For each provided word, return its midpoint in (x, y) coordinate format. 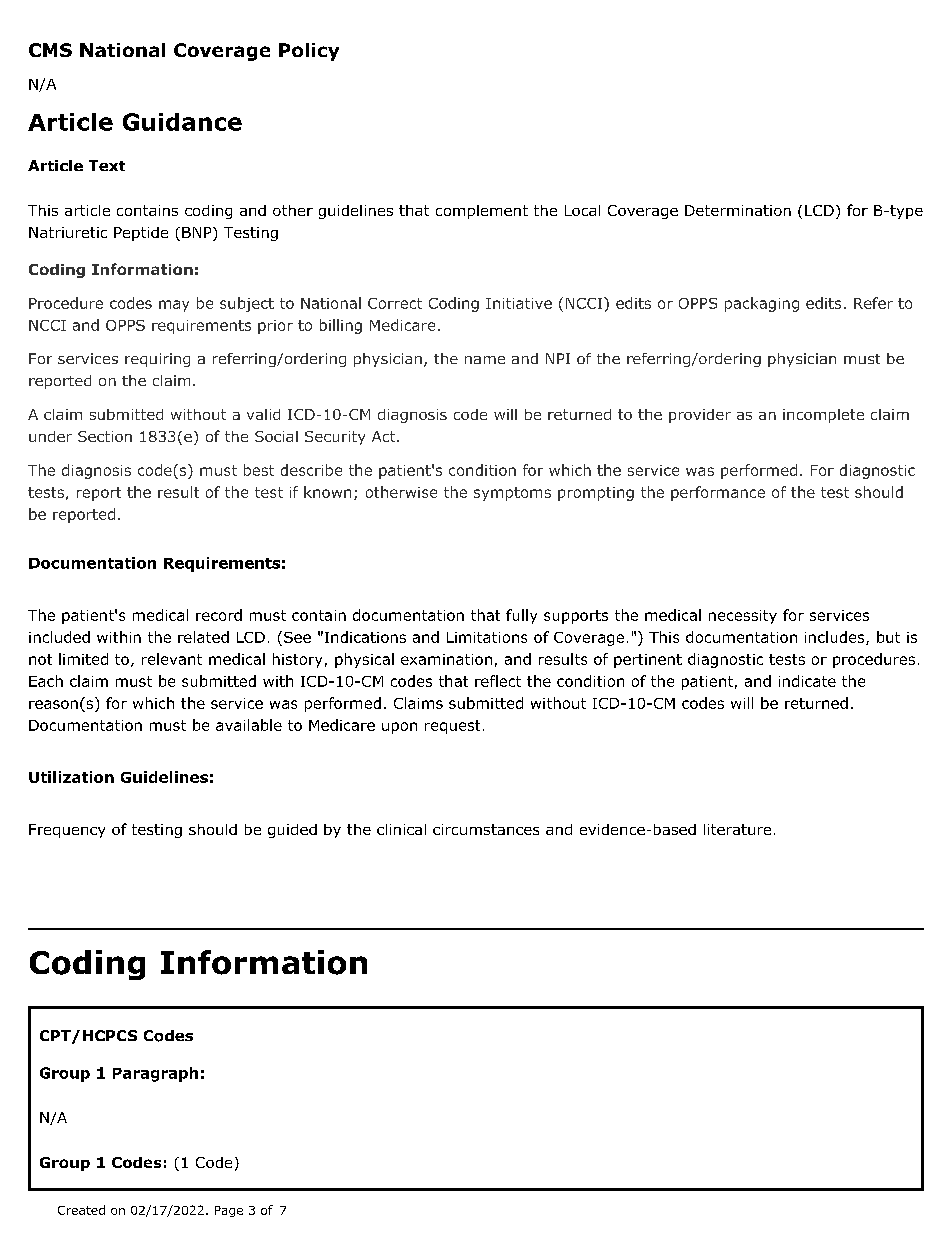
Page (229, 1211)
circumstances (486, 829)
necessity (743, 617)
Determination (738, 210)
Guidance (182, 122)
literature (737, 829)
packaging (762, 304)
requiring (157, 360)
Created (81, 1210)
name (485, 360)
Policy (309, 52)
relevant (172, 659)
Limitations (487, 637)
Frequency (67, 831)
